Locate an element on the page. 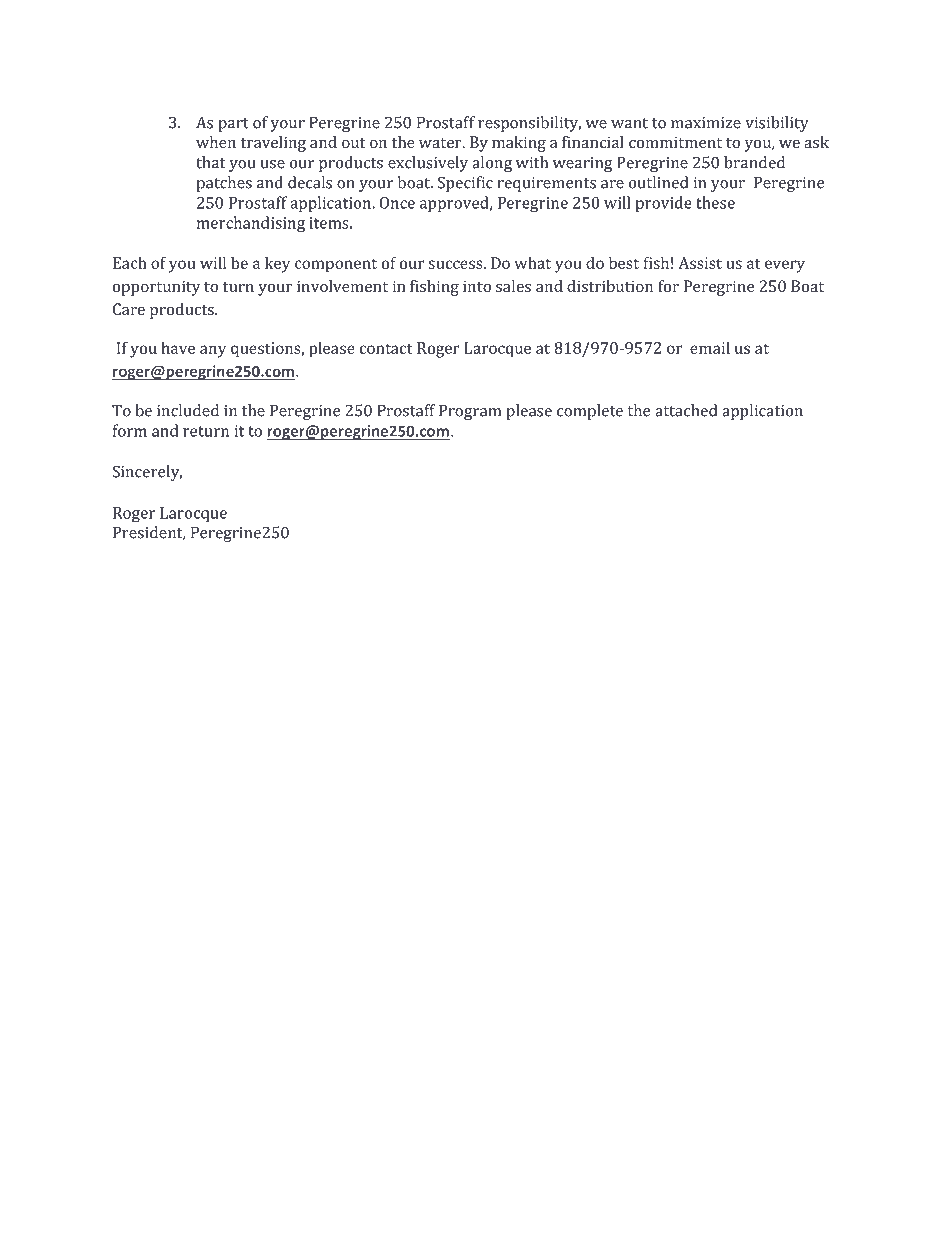 This image has width=952, height=1233. Program is located at coordinates (470, 412).
